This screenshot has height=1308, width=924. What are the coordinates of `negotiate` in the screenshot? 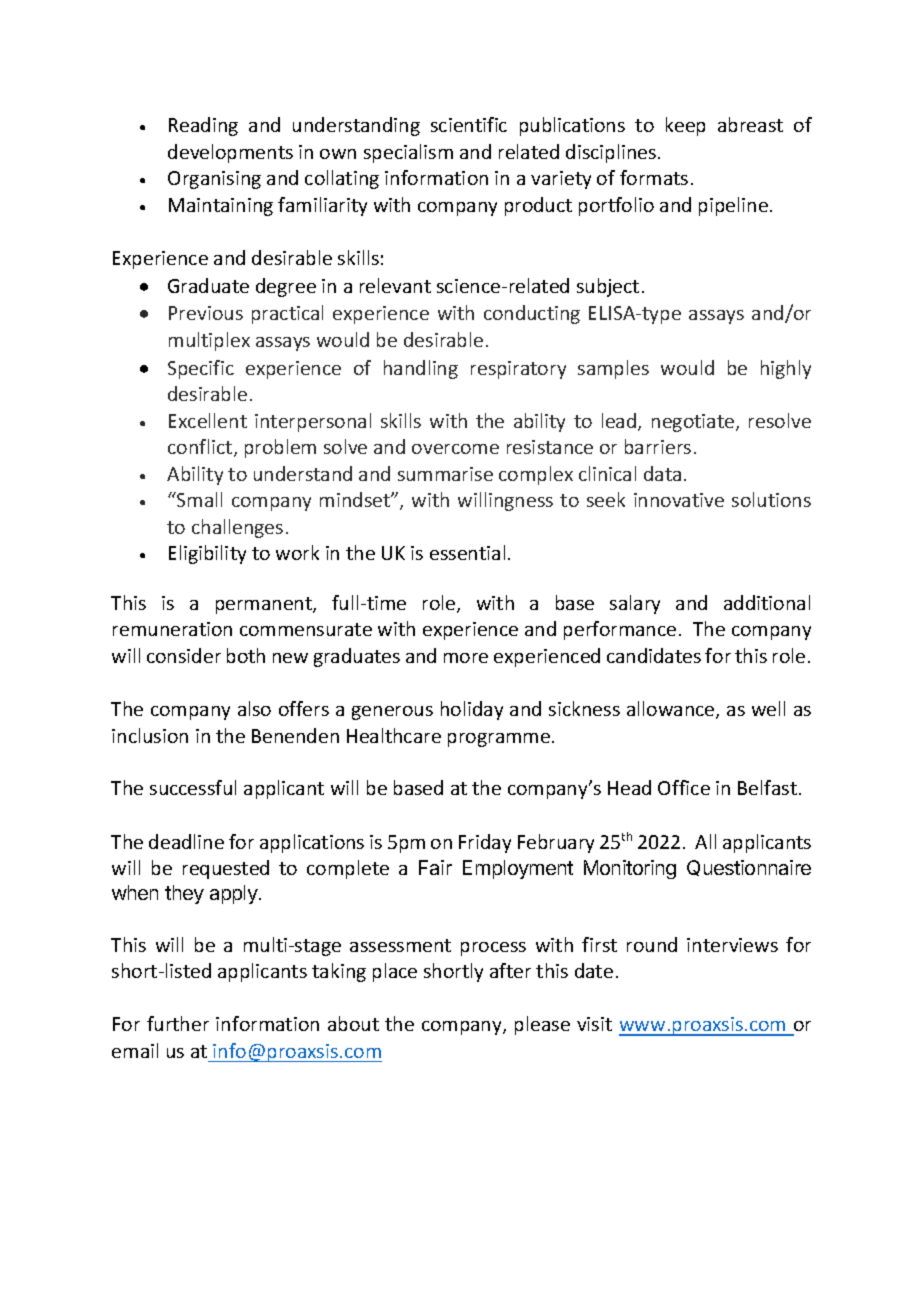 It's located at (694, 423).
